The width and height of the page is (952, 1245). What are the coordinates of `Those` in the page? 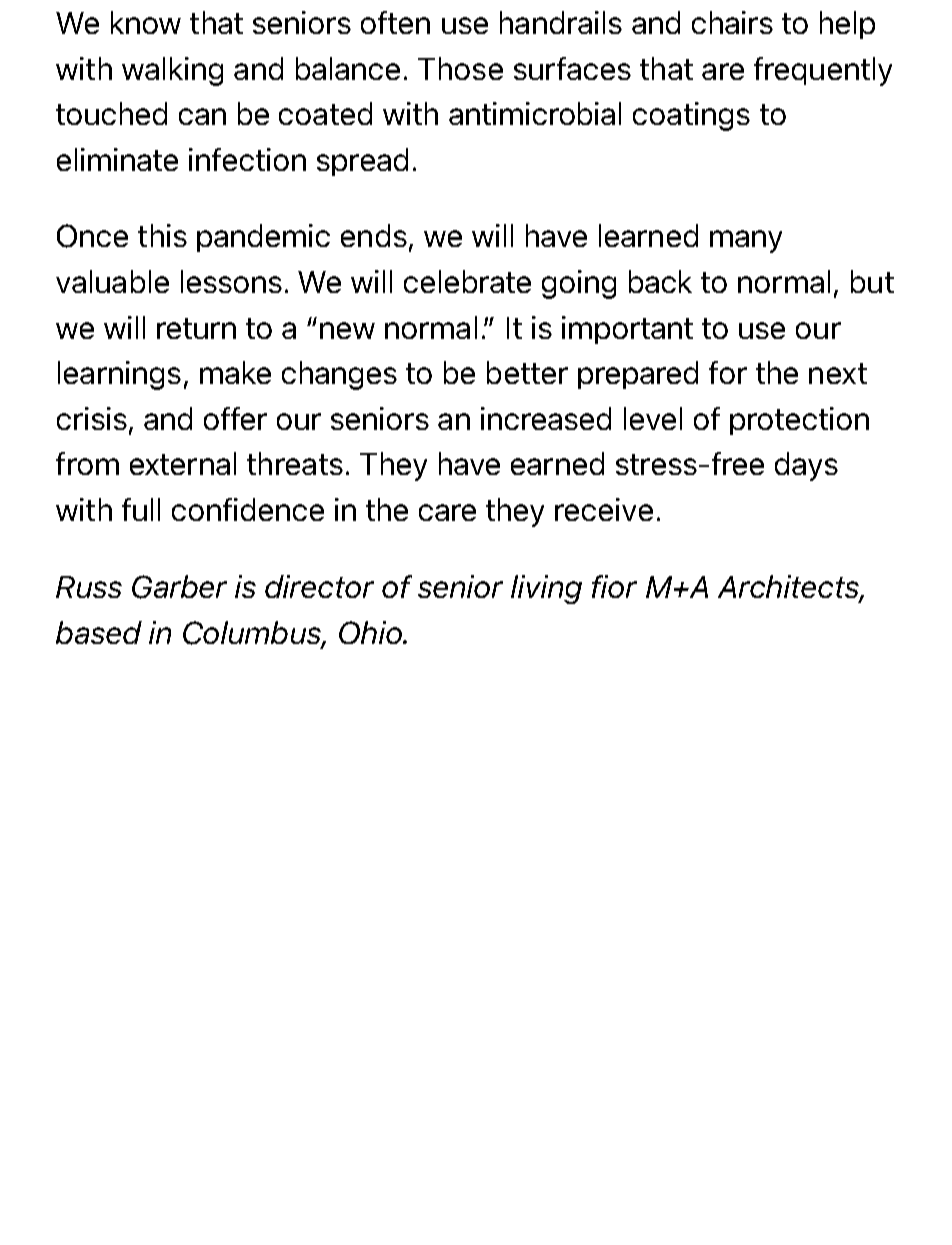 It's located at (460, 68).
